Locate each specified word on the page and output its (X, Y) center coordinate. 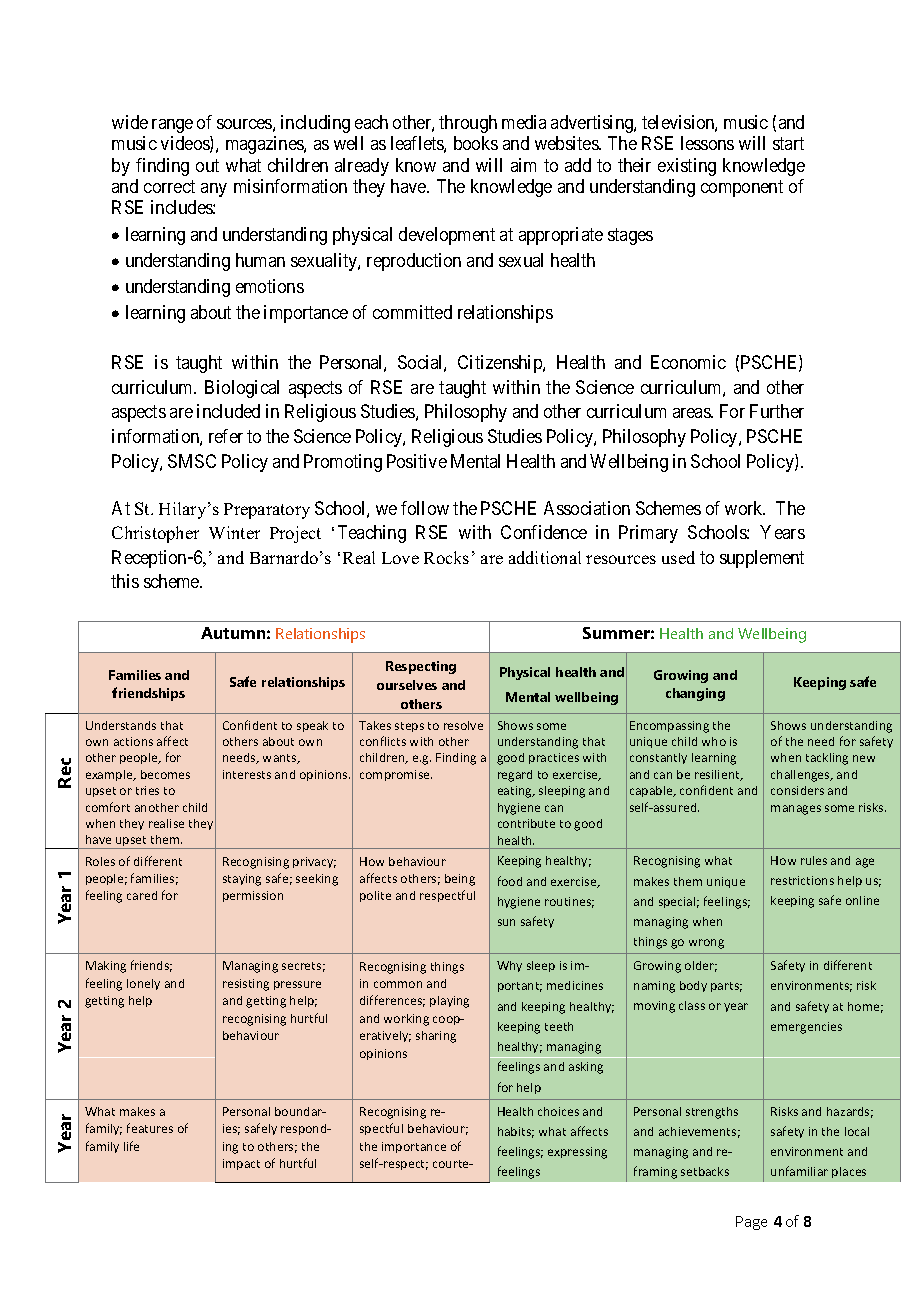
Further (777, 411)
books (476, 143)
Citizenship (501, 364)
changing (695, 694)
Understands (121, 725)
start (788, 143)
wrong (706, 944)
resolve (463, 725)
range (172, 126)
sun (506, 922)
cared (142, 895)
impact (241, 1164)
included (228, 411)
